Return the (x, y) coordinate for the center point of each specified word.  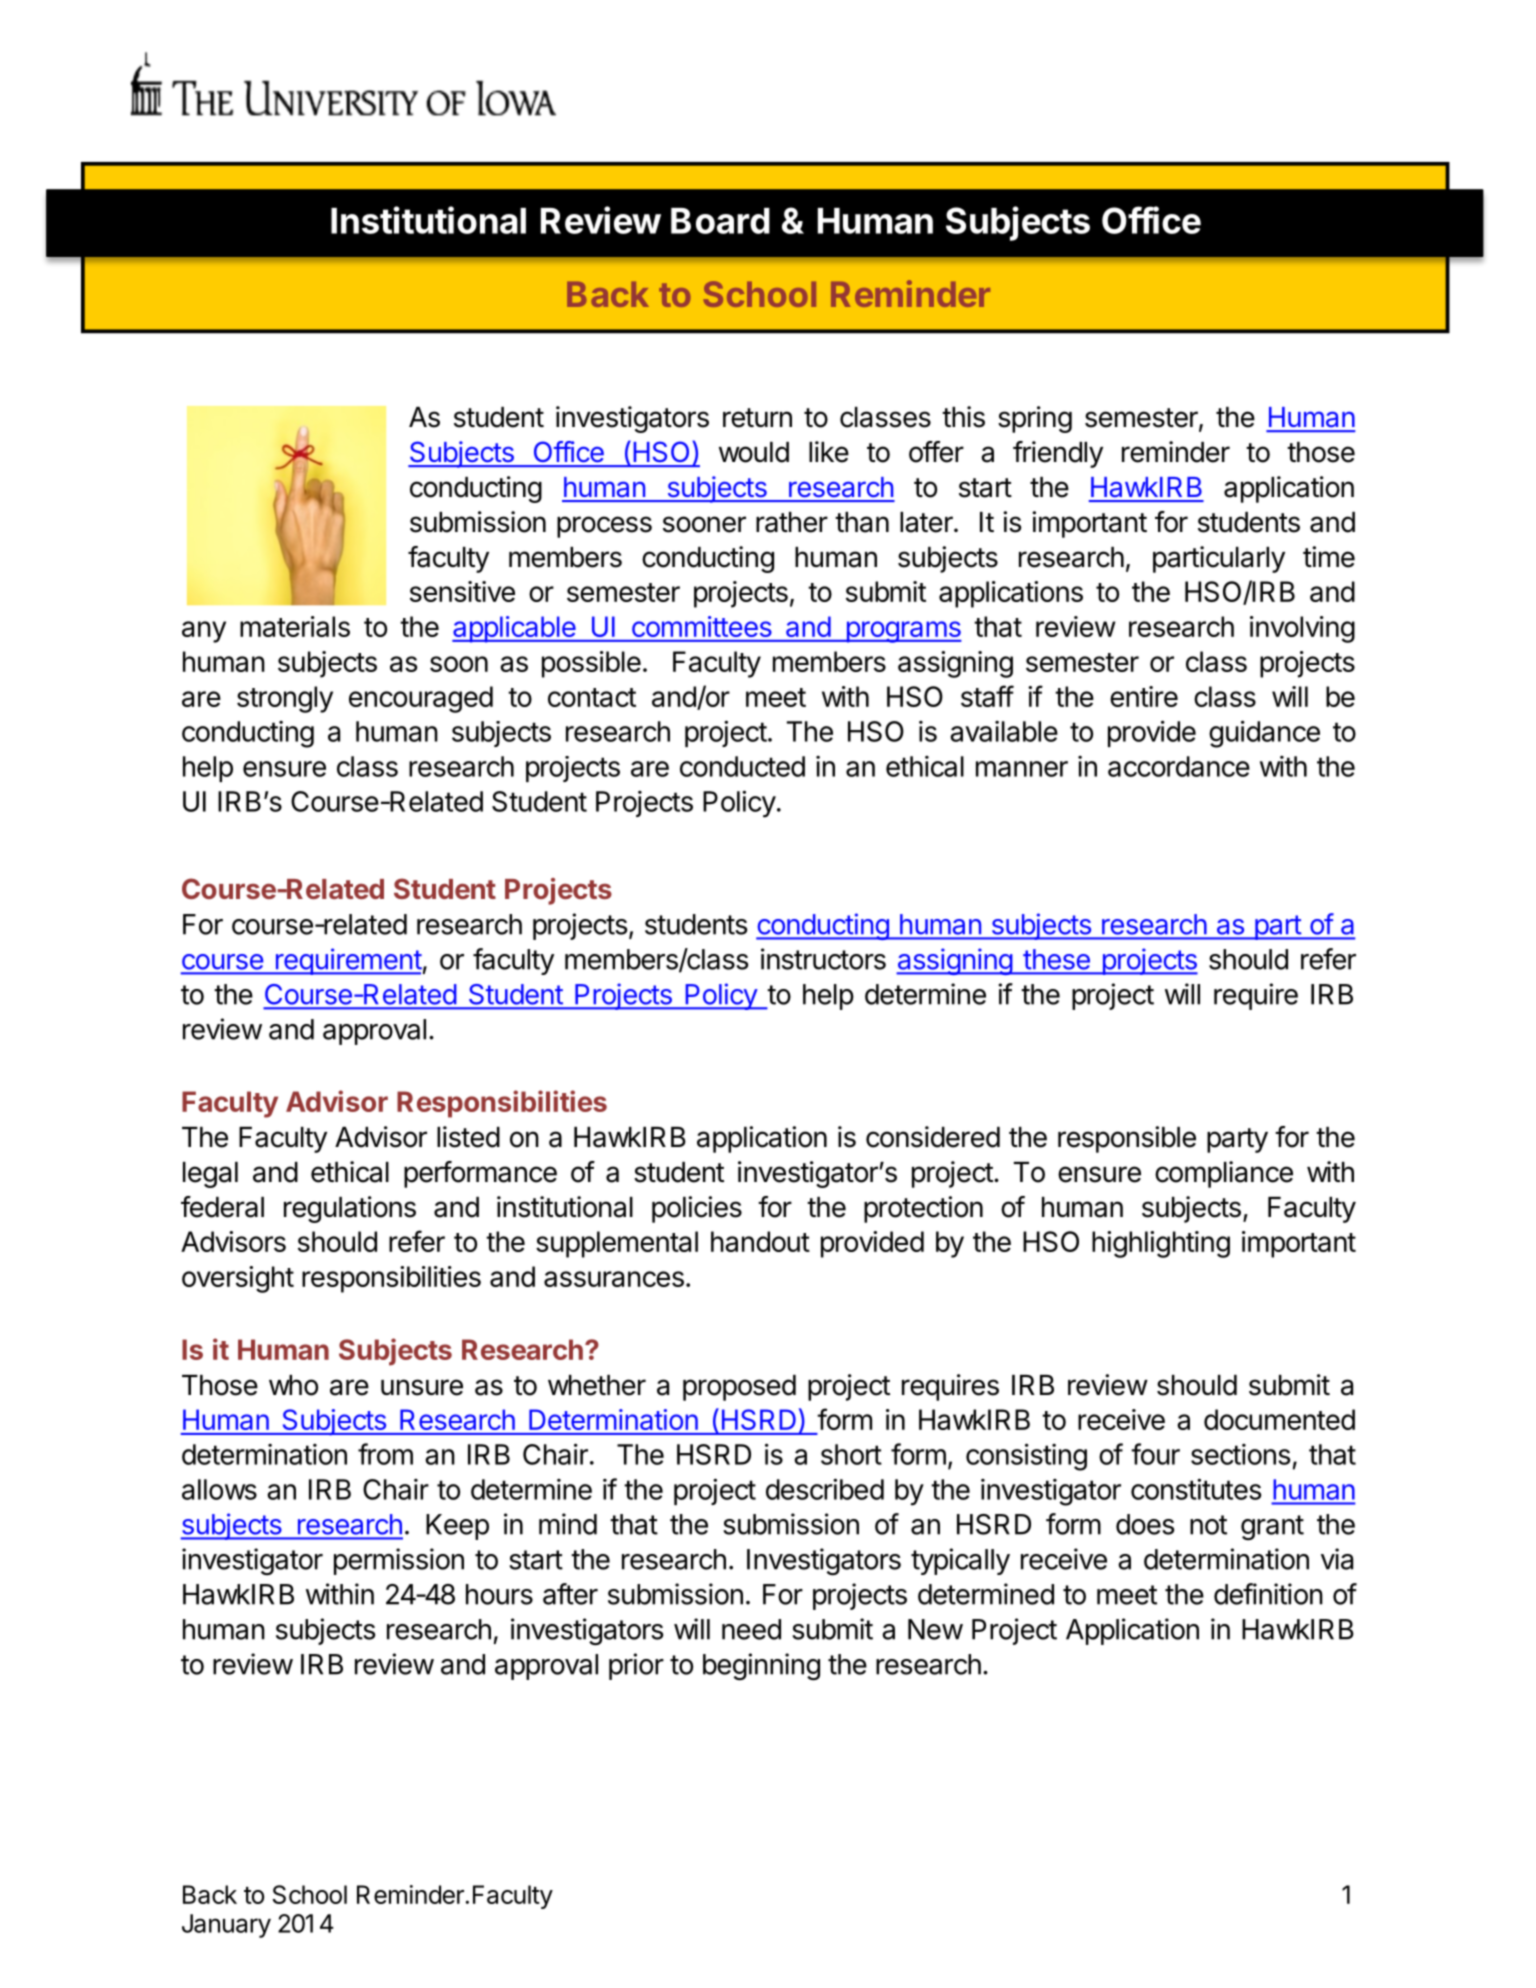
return (757, 418)
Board (720, 221)
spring (1035, 419)
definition (1268, 1594)
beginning (761, 1667)
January (226, 1926)
